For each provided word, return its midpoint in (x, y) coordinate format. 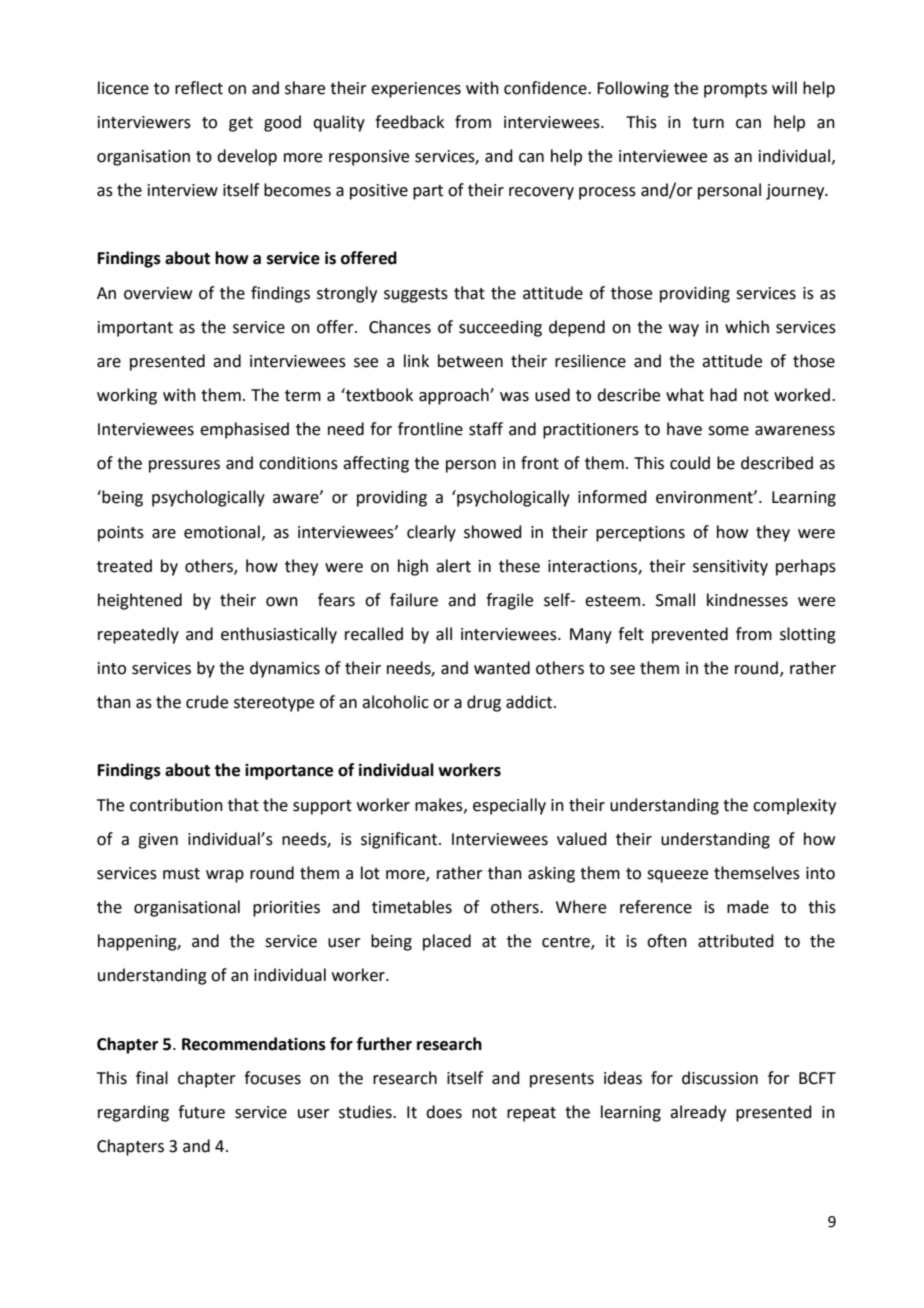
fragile (509, 601)
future (201, 1112)
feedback (409, 122)
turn (708, 123)
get (241, 124)
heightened (140, 601)
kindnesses (747, 600)
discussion (720, 1078)
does (444, 1112)
